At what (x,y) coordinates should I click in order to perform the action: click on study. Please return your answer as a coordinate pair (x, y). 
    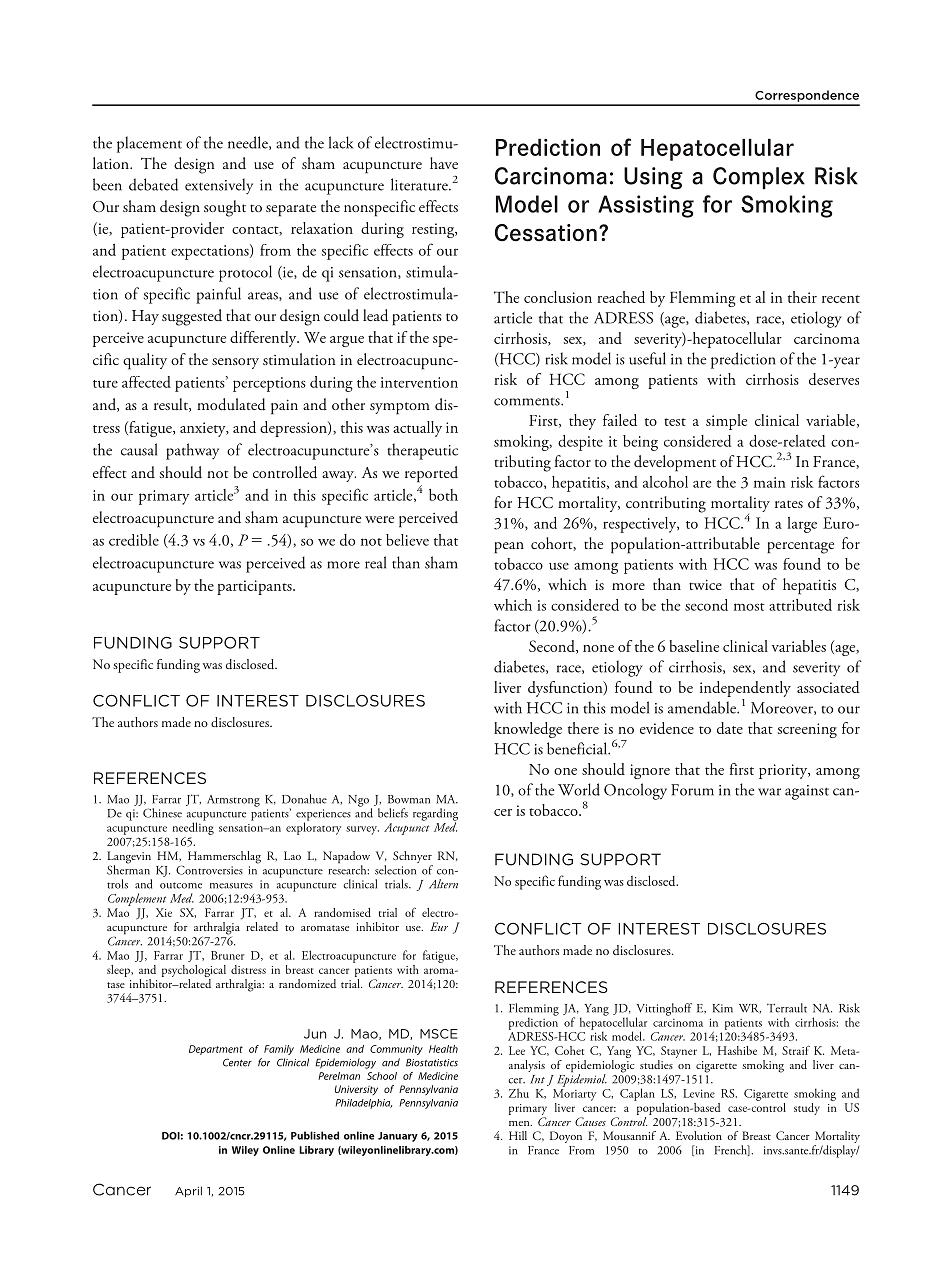
    Looking at the image, I should click on (807, 1109).
